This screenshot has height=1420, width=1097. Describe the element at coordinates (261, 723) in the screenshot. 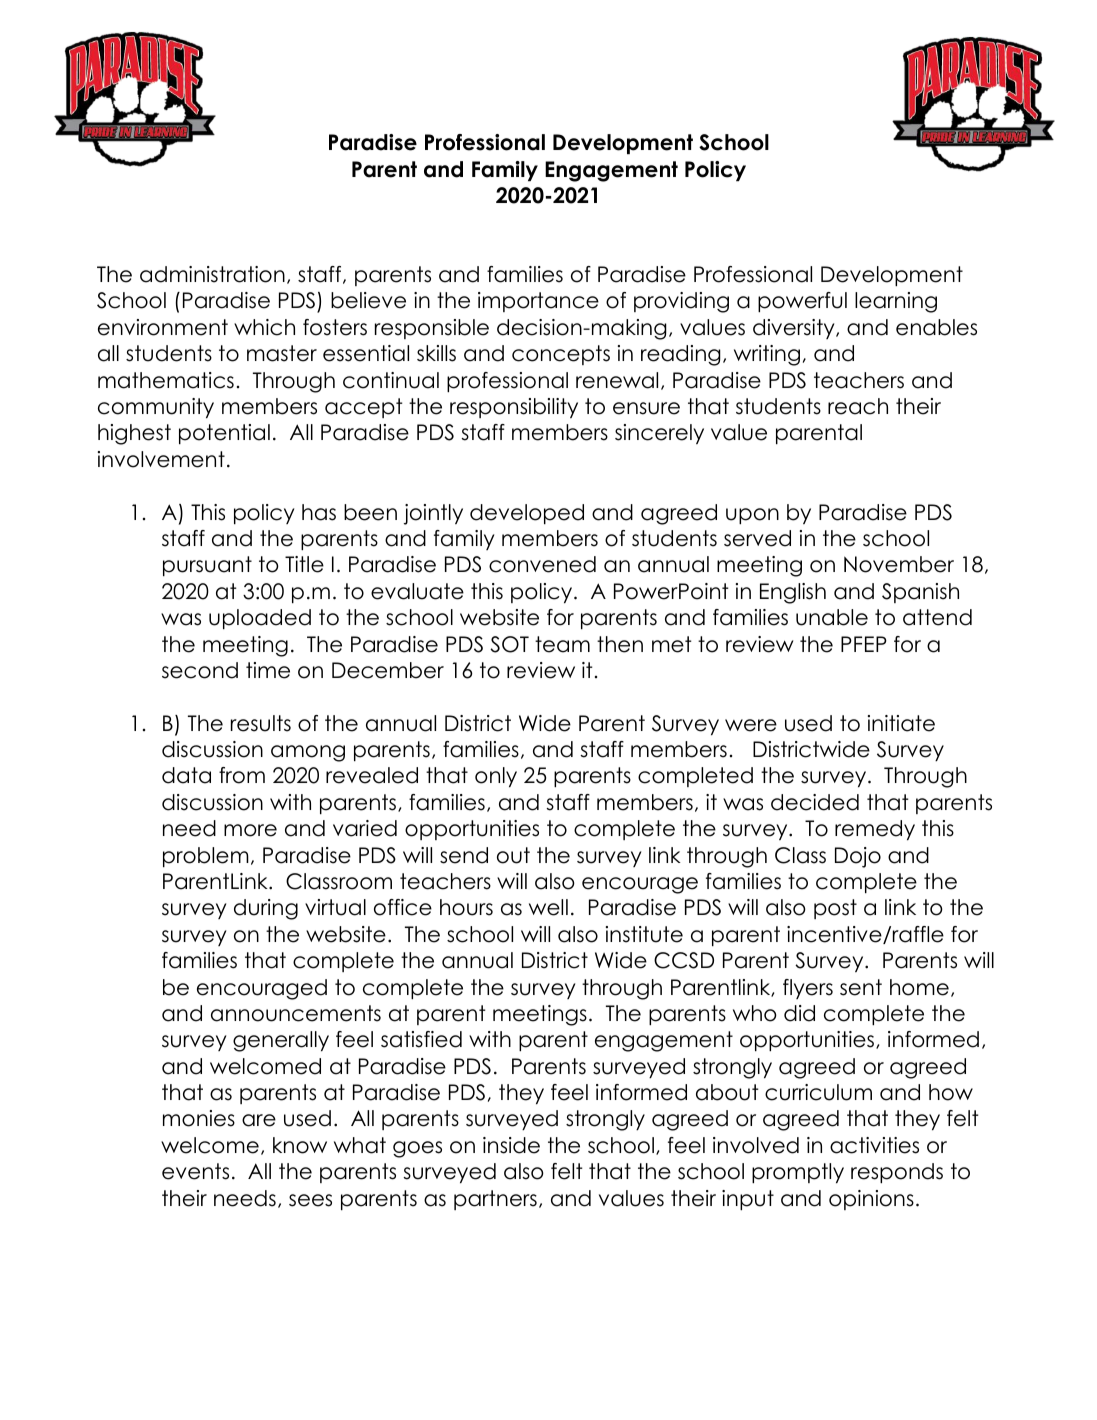

I see `results` at that location.
